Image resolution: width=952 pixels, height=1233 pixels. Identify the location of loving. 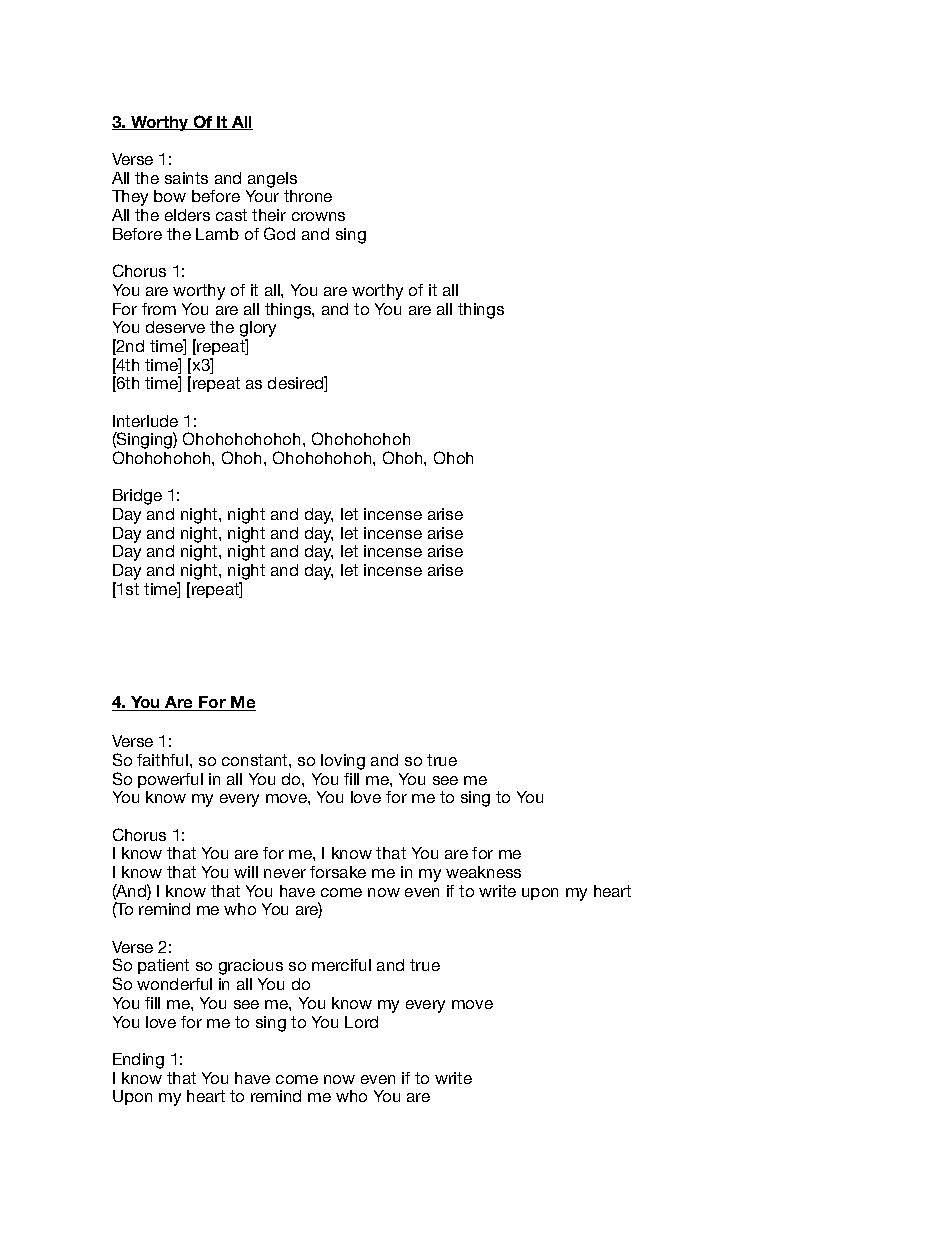
(343, 762).
